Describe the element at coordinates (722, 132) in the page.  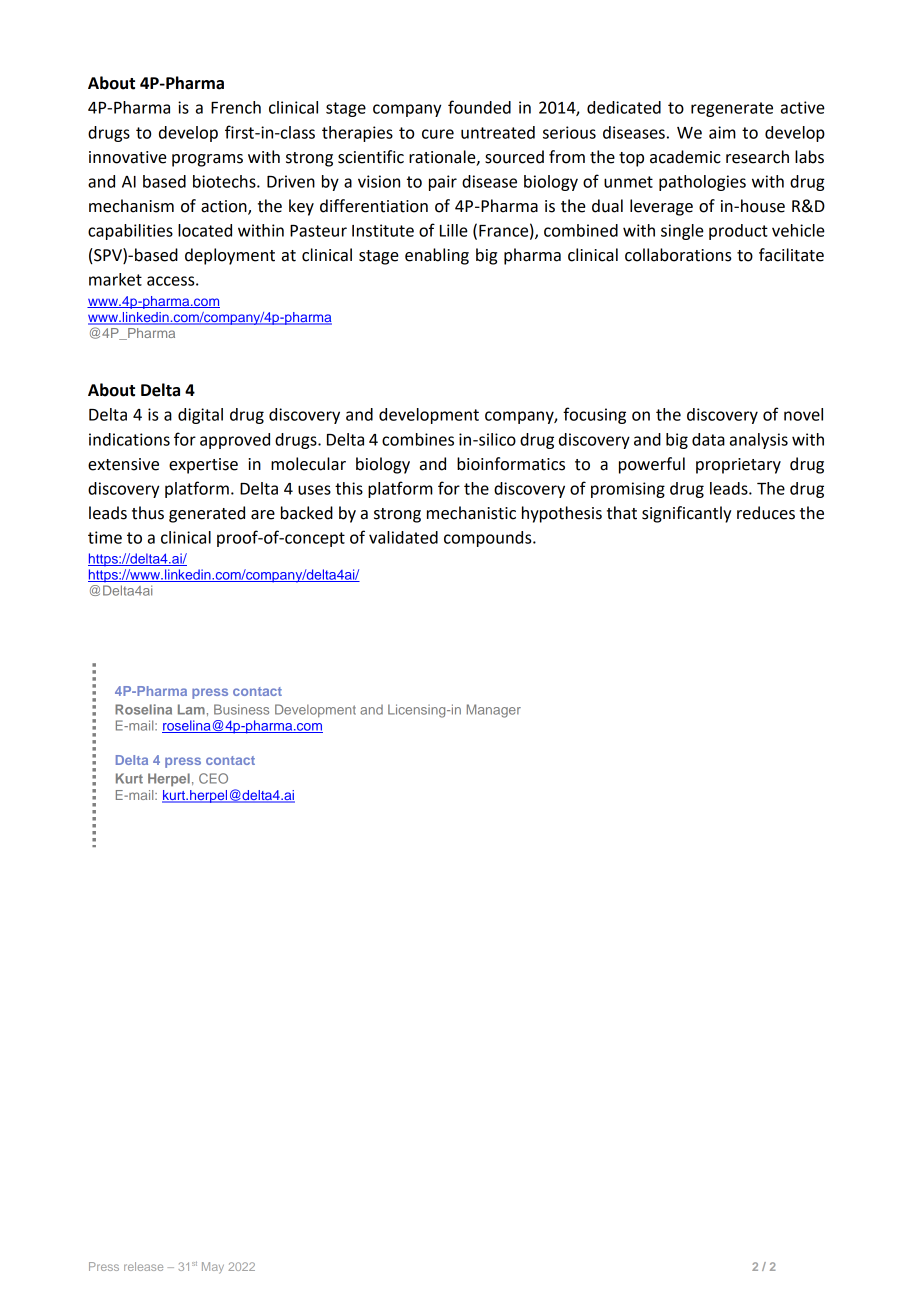
I see `aim` at that location.
